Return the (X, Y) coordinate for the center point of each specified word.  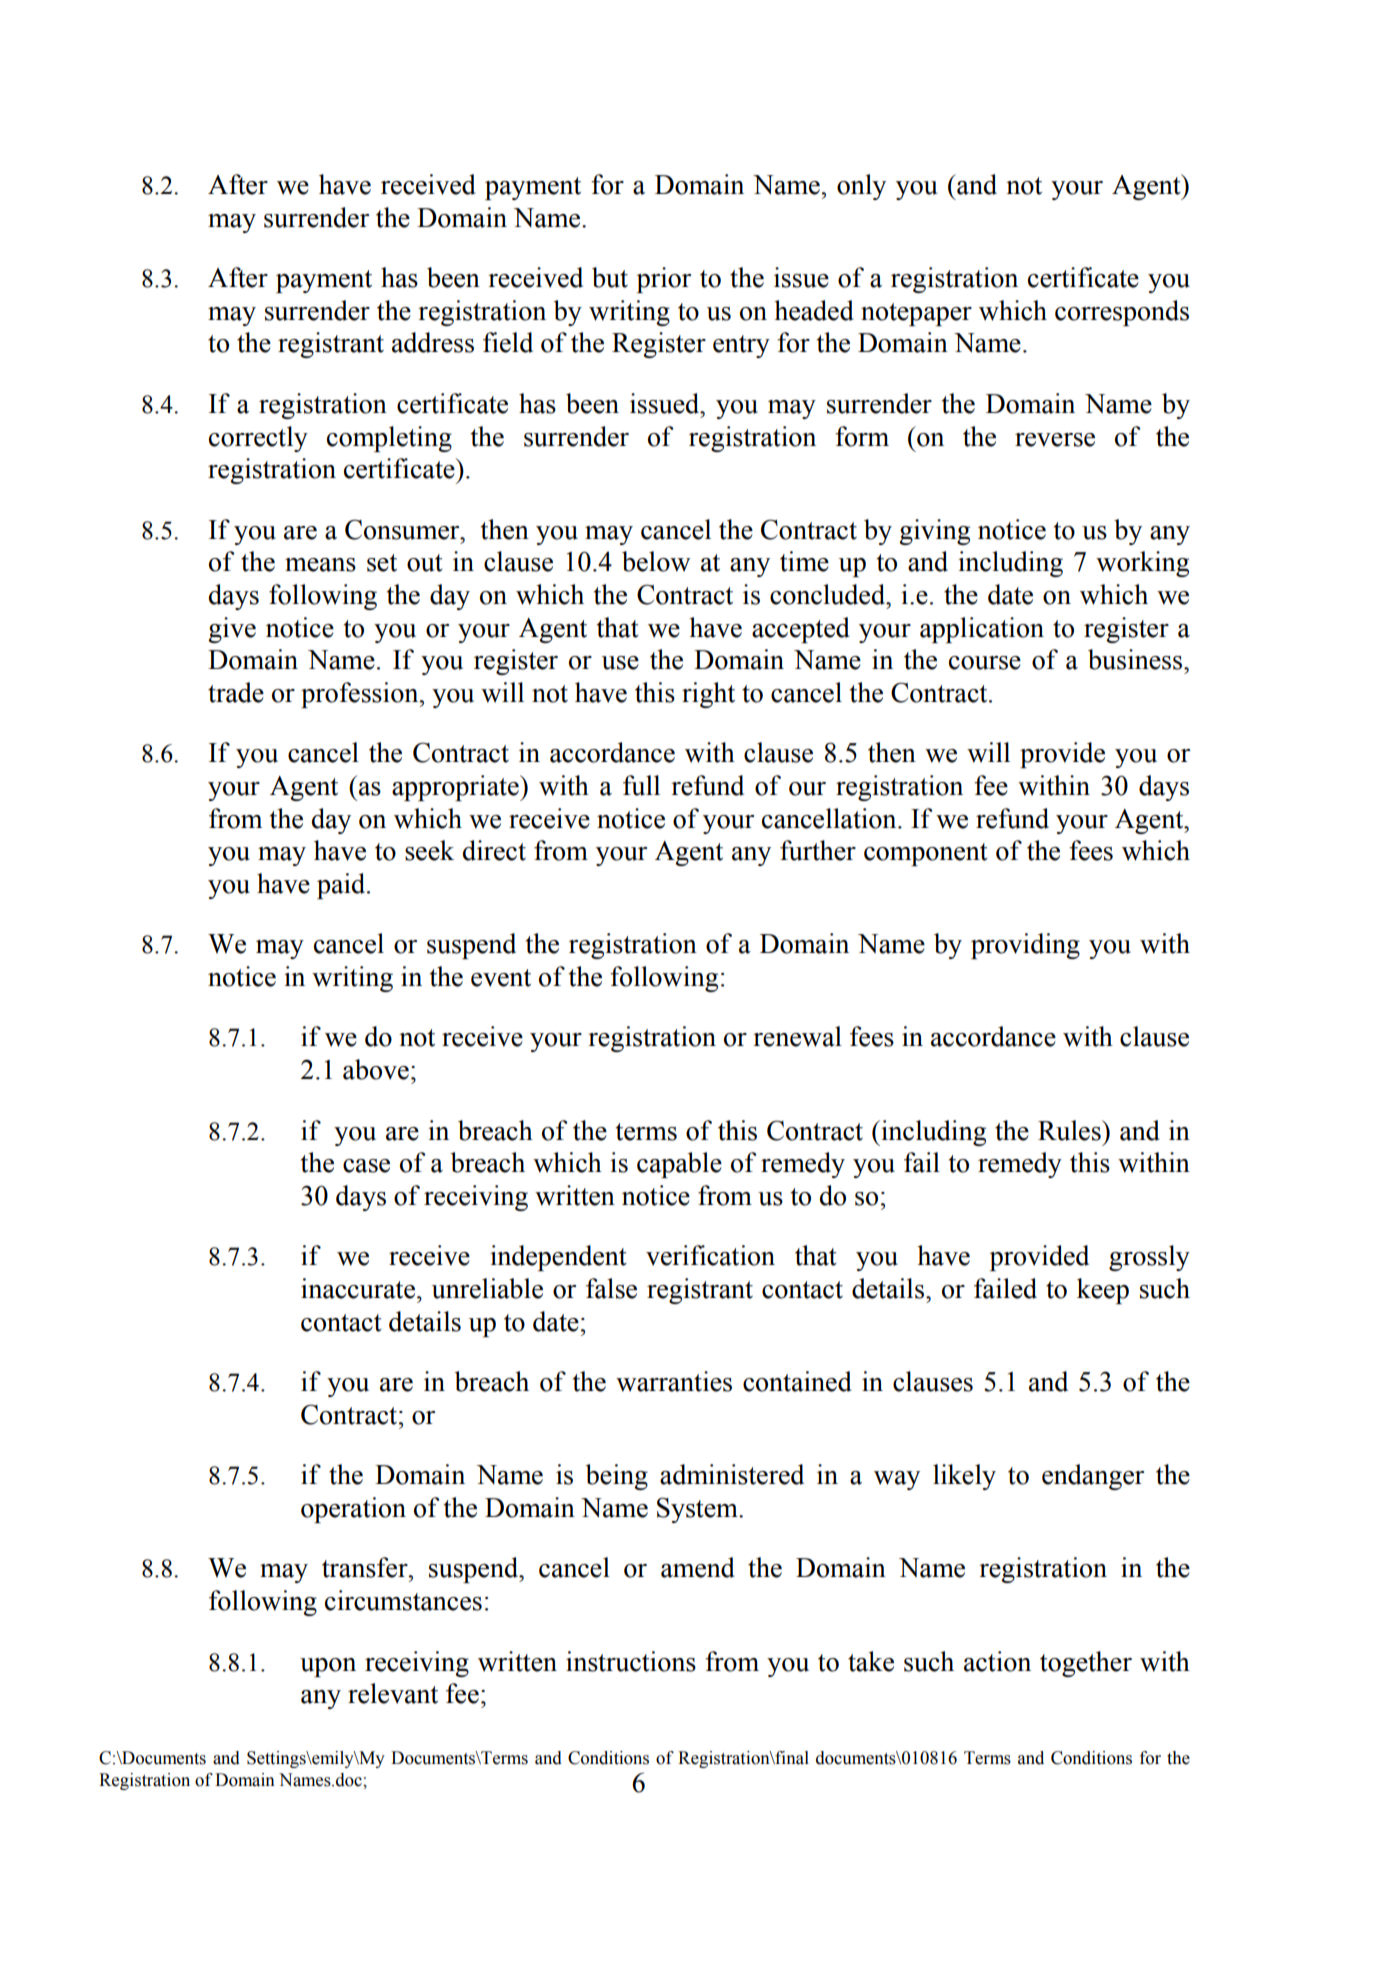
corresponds (1122, 313)
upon (328, 1667)
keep (1103, 1291)
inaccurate (358, 1288)
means (320, 565)
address (433, 342)
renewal (797, 1036)
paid (342, 886)
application (982, 630)
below (656, 561)
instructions (631, 1661)
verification (710, 1255)
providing (1025, 946)
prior (664, 280)
